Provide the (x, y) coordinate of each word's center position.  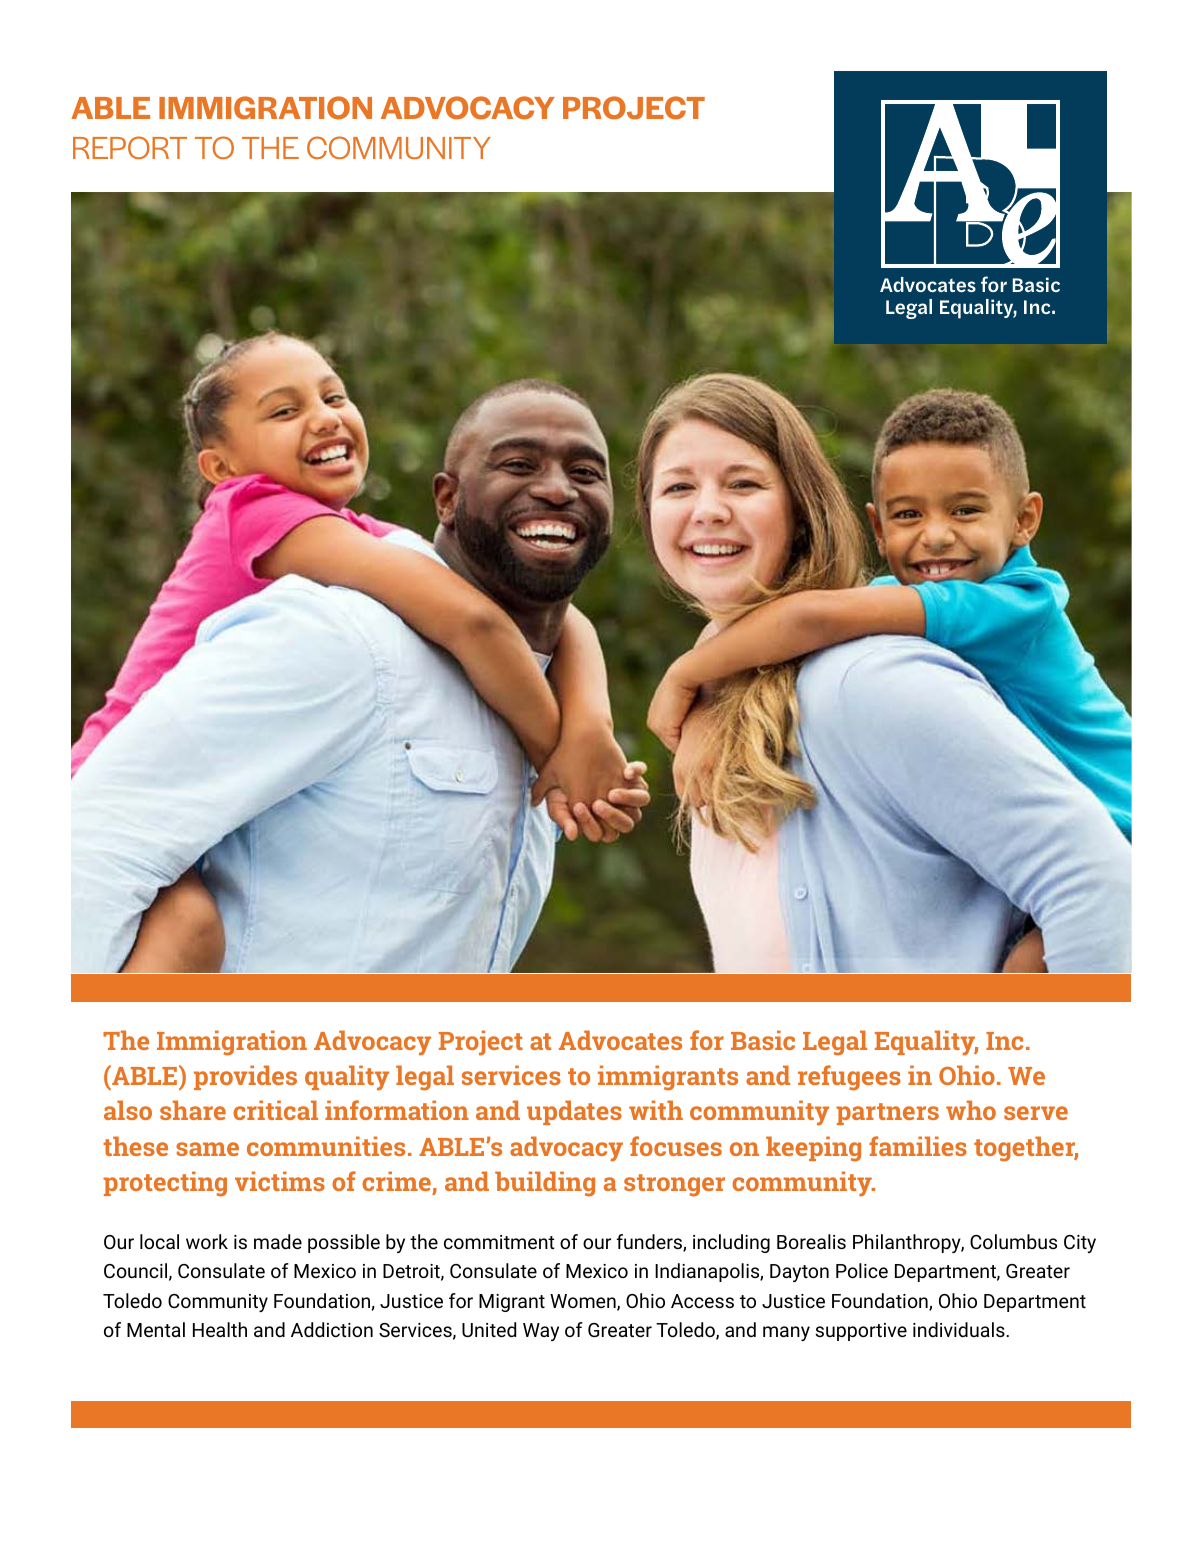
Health (220, 1329)
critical (275, 1110)
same (207, 1149)
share (193, 1110)
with (656, 1110)
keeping (813, 1149)
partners (887, 1114)
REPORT (130, 147)
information (397, 1110)
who (971, 1110)
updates (574, 1112)
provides (245, 1077)
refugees (849, 1078)
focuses (676, 1146)
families (918, 1146)
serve (1036, 1113)
